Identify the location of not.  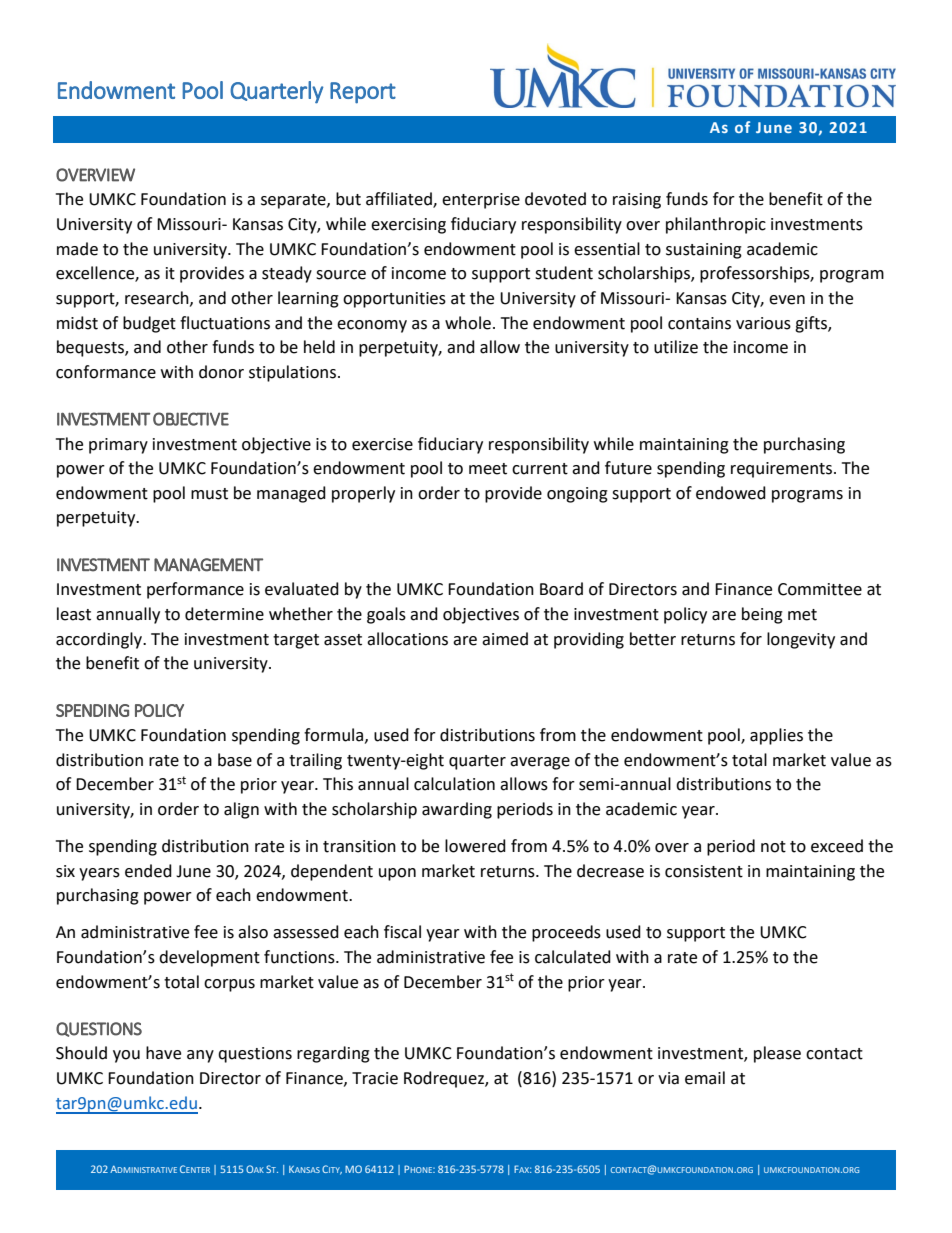
(773, 847).
